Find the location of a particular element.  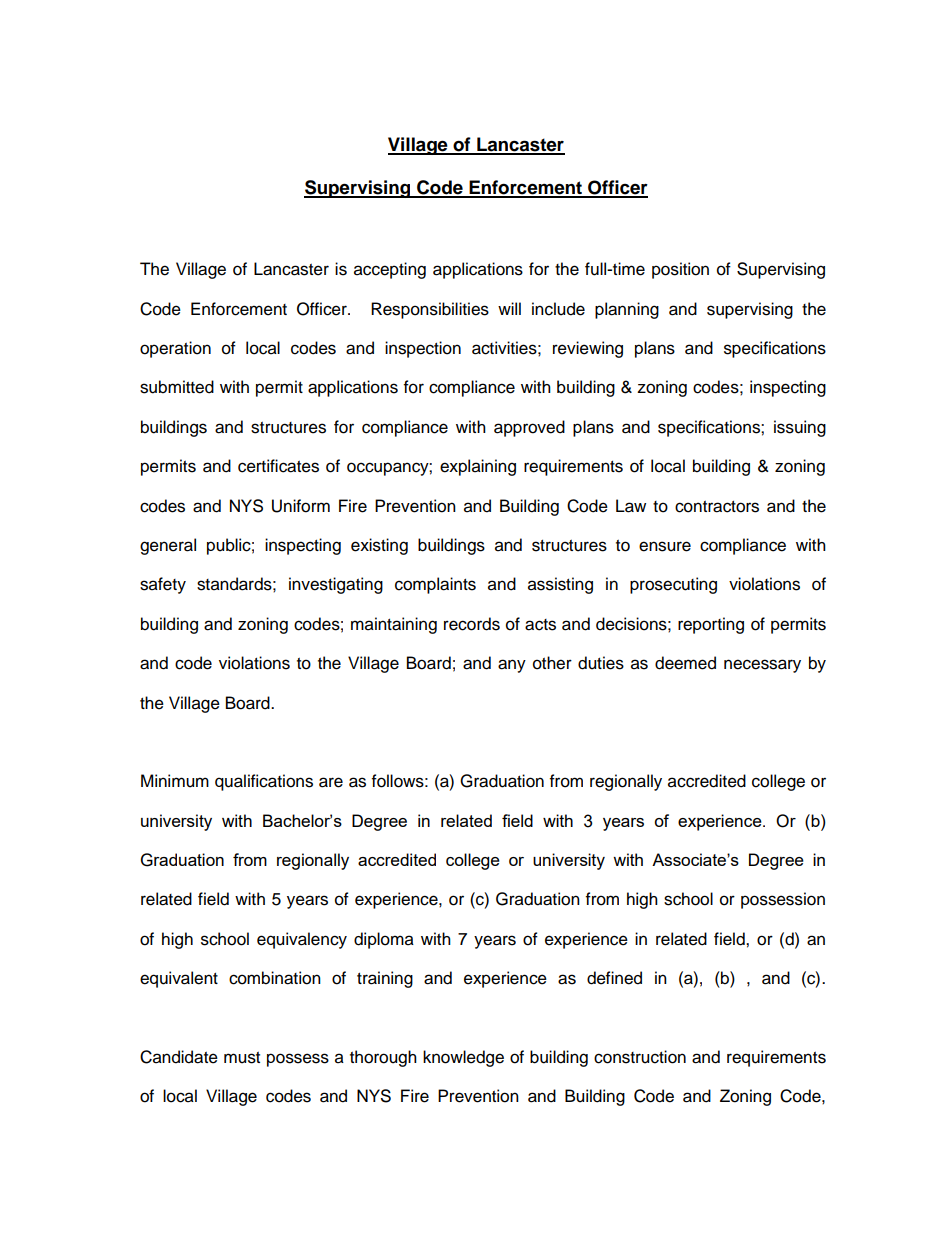

certificates is located at coordinates (278, 466).
